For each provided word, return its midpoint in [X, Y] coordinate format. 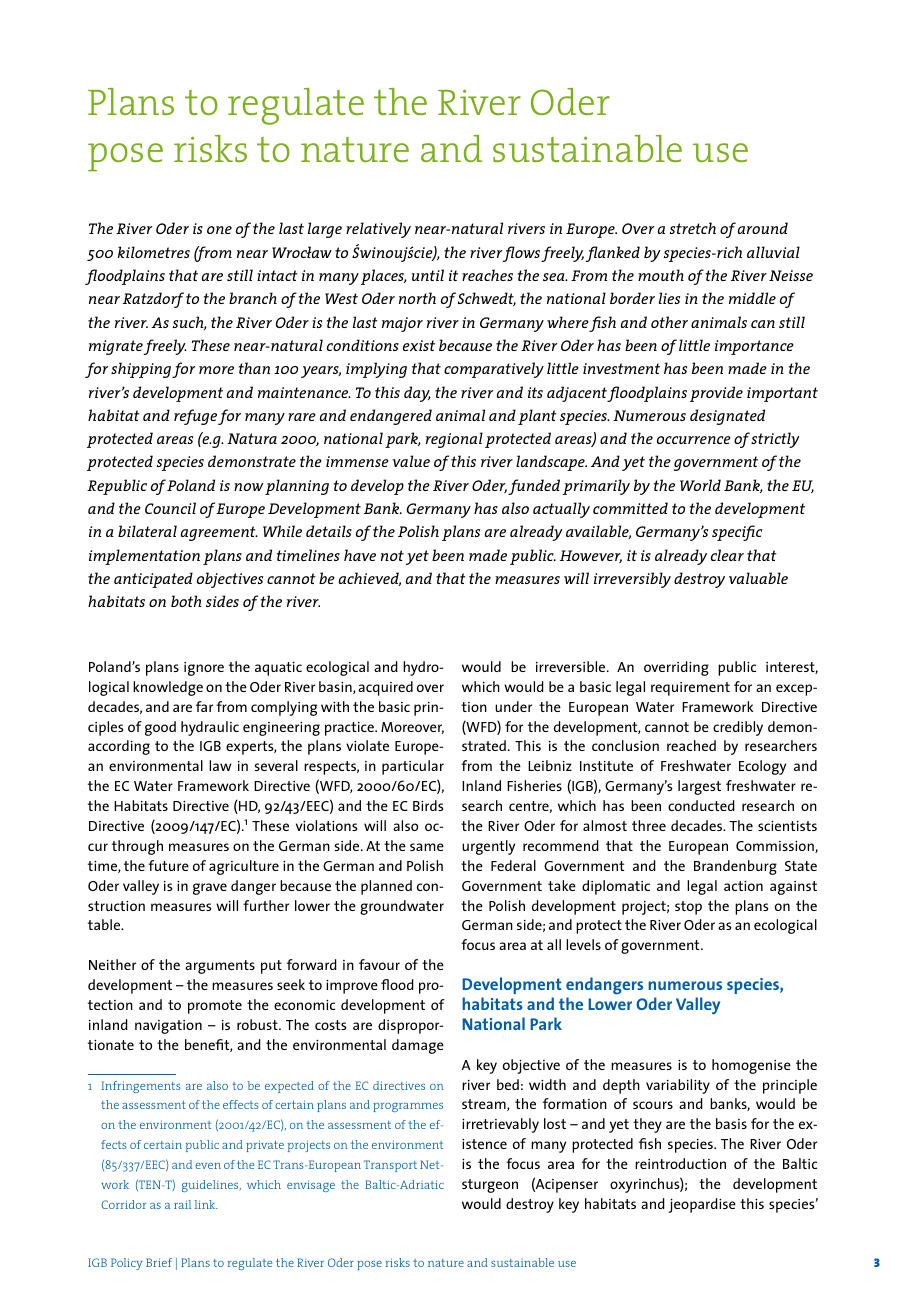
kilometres [154, 252]
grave [210, 889]
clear [727, 555]
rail [182, 1204]
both [186, 601]
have [360, 555]
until [428, 275]
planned [386, 887]
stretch [693, 228]
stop [688, 908]
